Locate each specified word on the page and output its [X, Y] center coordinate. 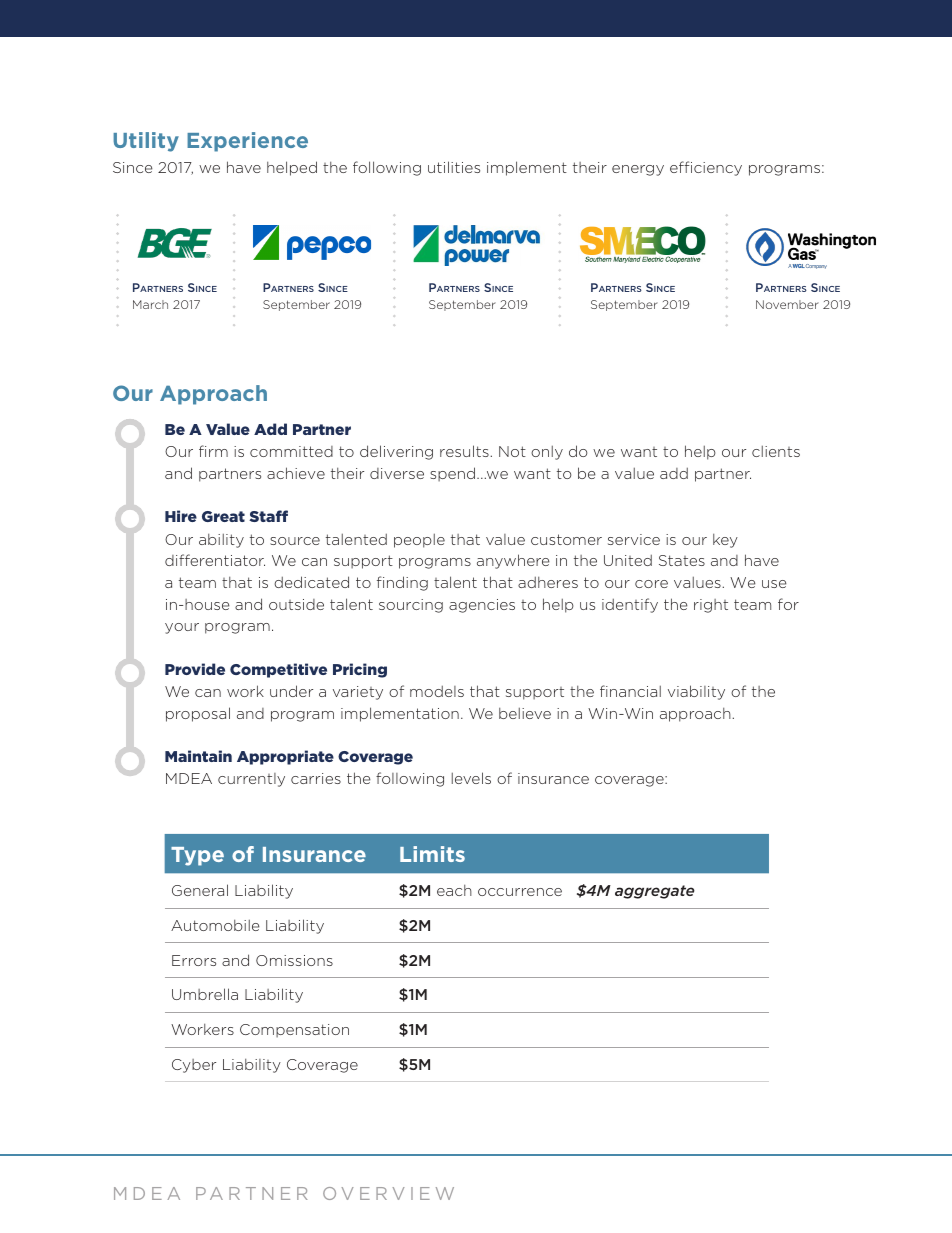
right [711, 606]
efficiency [706, 168]
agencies [482, 606]
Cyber [194, 1066]
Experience [247, 142]
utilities [454, 167]
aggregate [655, 892]
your [182, 628]
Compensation [294, 1031]
